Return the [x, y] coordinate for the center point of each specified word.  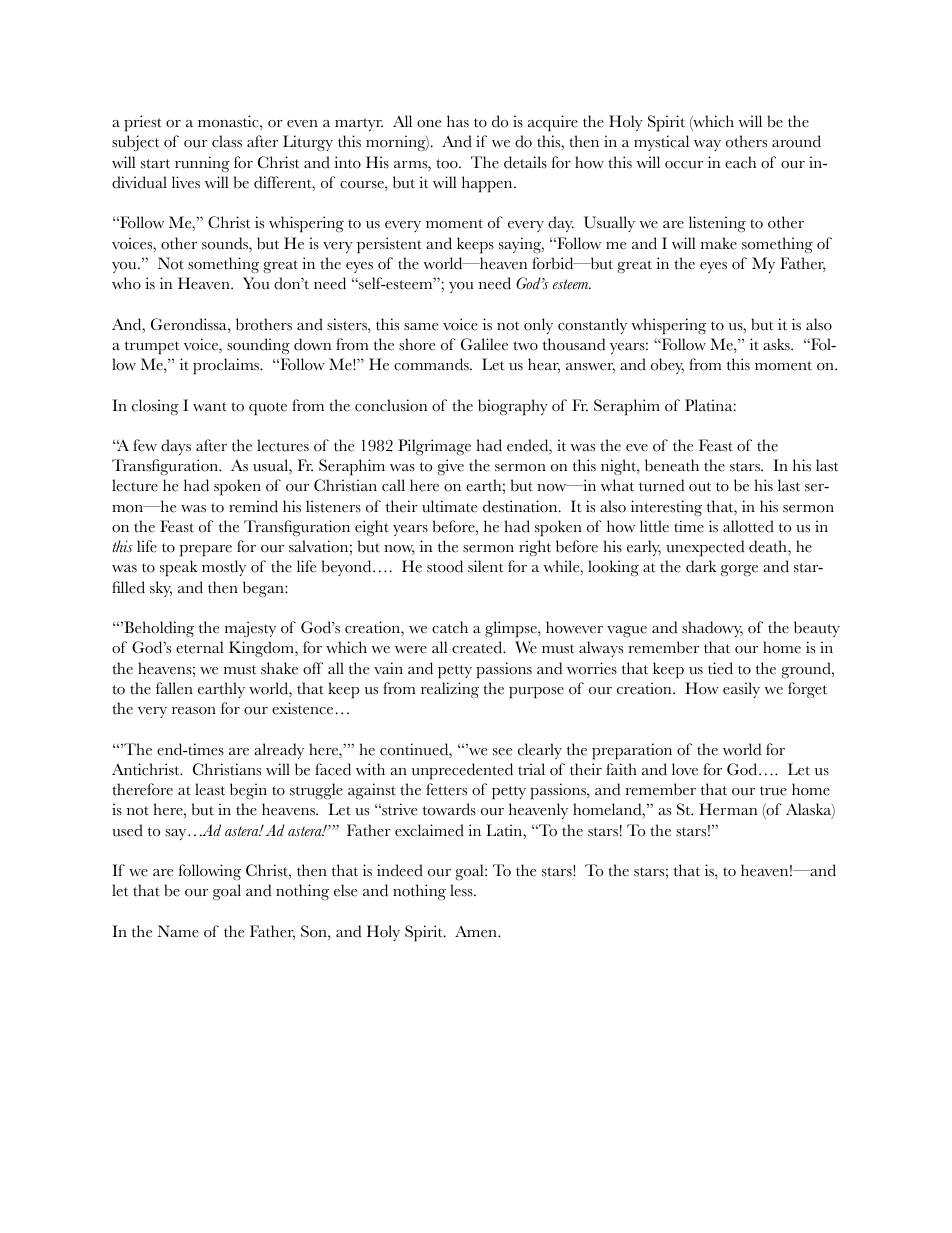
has [458, 121]
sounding [258, 346]
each [740, 162]
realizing [450, 690]
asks [777, 344]
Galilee [484, 344]
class [227, 141]
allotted [748, 526]
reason [194, 711]
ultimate [449, 506]
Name [178, 931]
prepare [205, 551]
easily [741, 690]
